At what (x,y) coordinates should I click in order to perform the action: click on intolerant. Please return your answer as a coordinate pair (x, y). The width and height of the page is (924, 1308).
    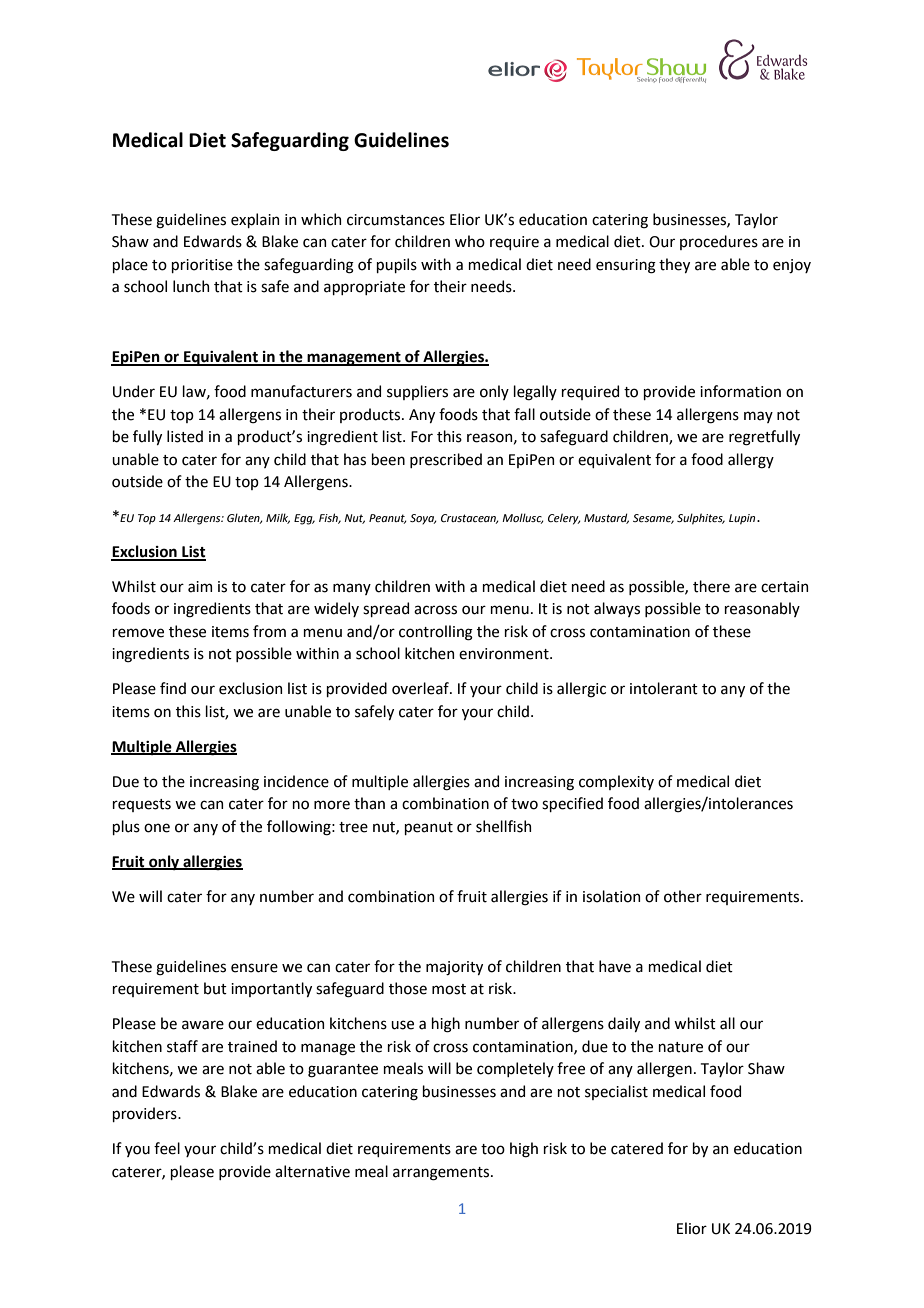
    Looking at the image, I should click on (664, 688).
